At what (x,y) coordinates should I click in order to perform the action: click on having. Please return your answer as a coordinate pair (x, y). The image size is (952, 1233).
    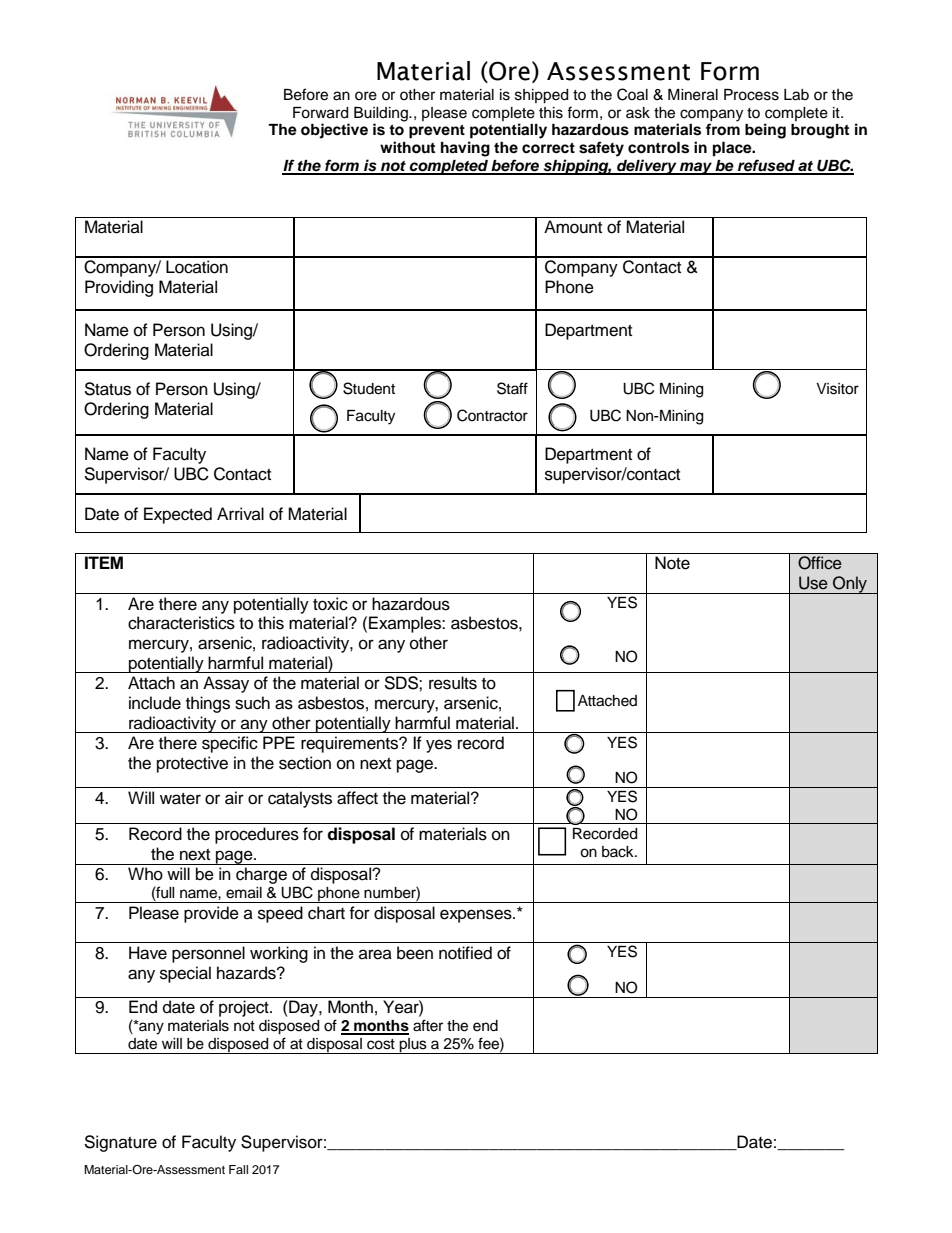
    Looking at the image, I should click on (465, 149).
